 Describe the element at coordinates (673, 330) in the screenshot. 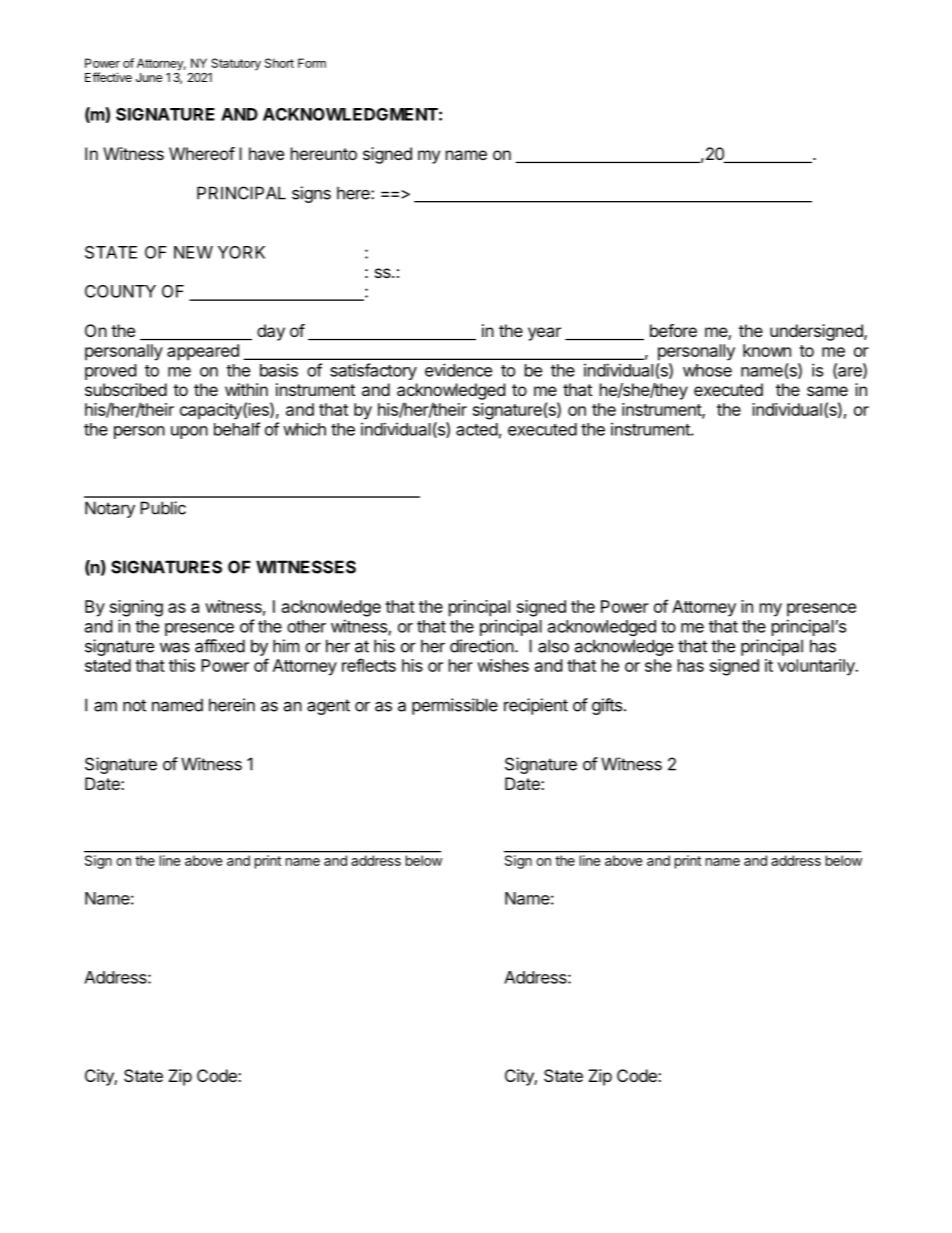

I see `before` at that location.
